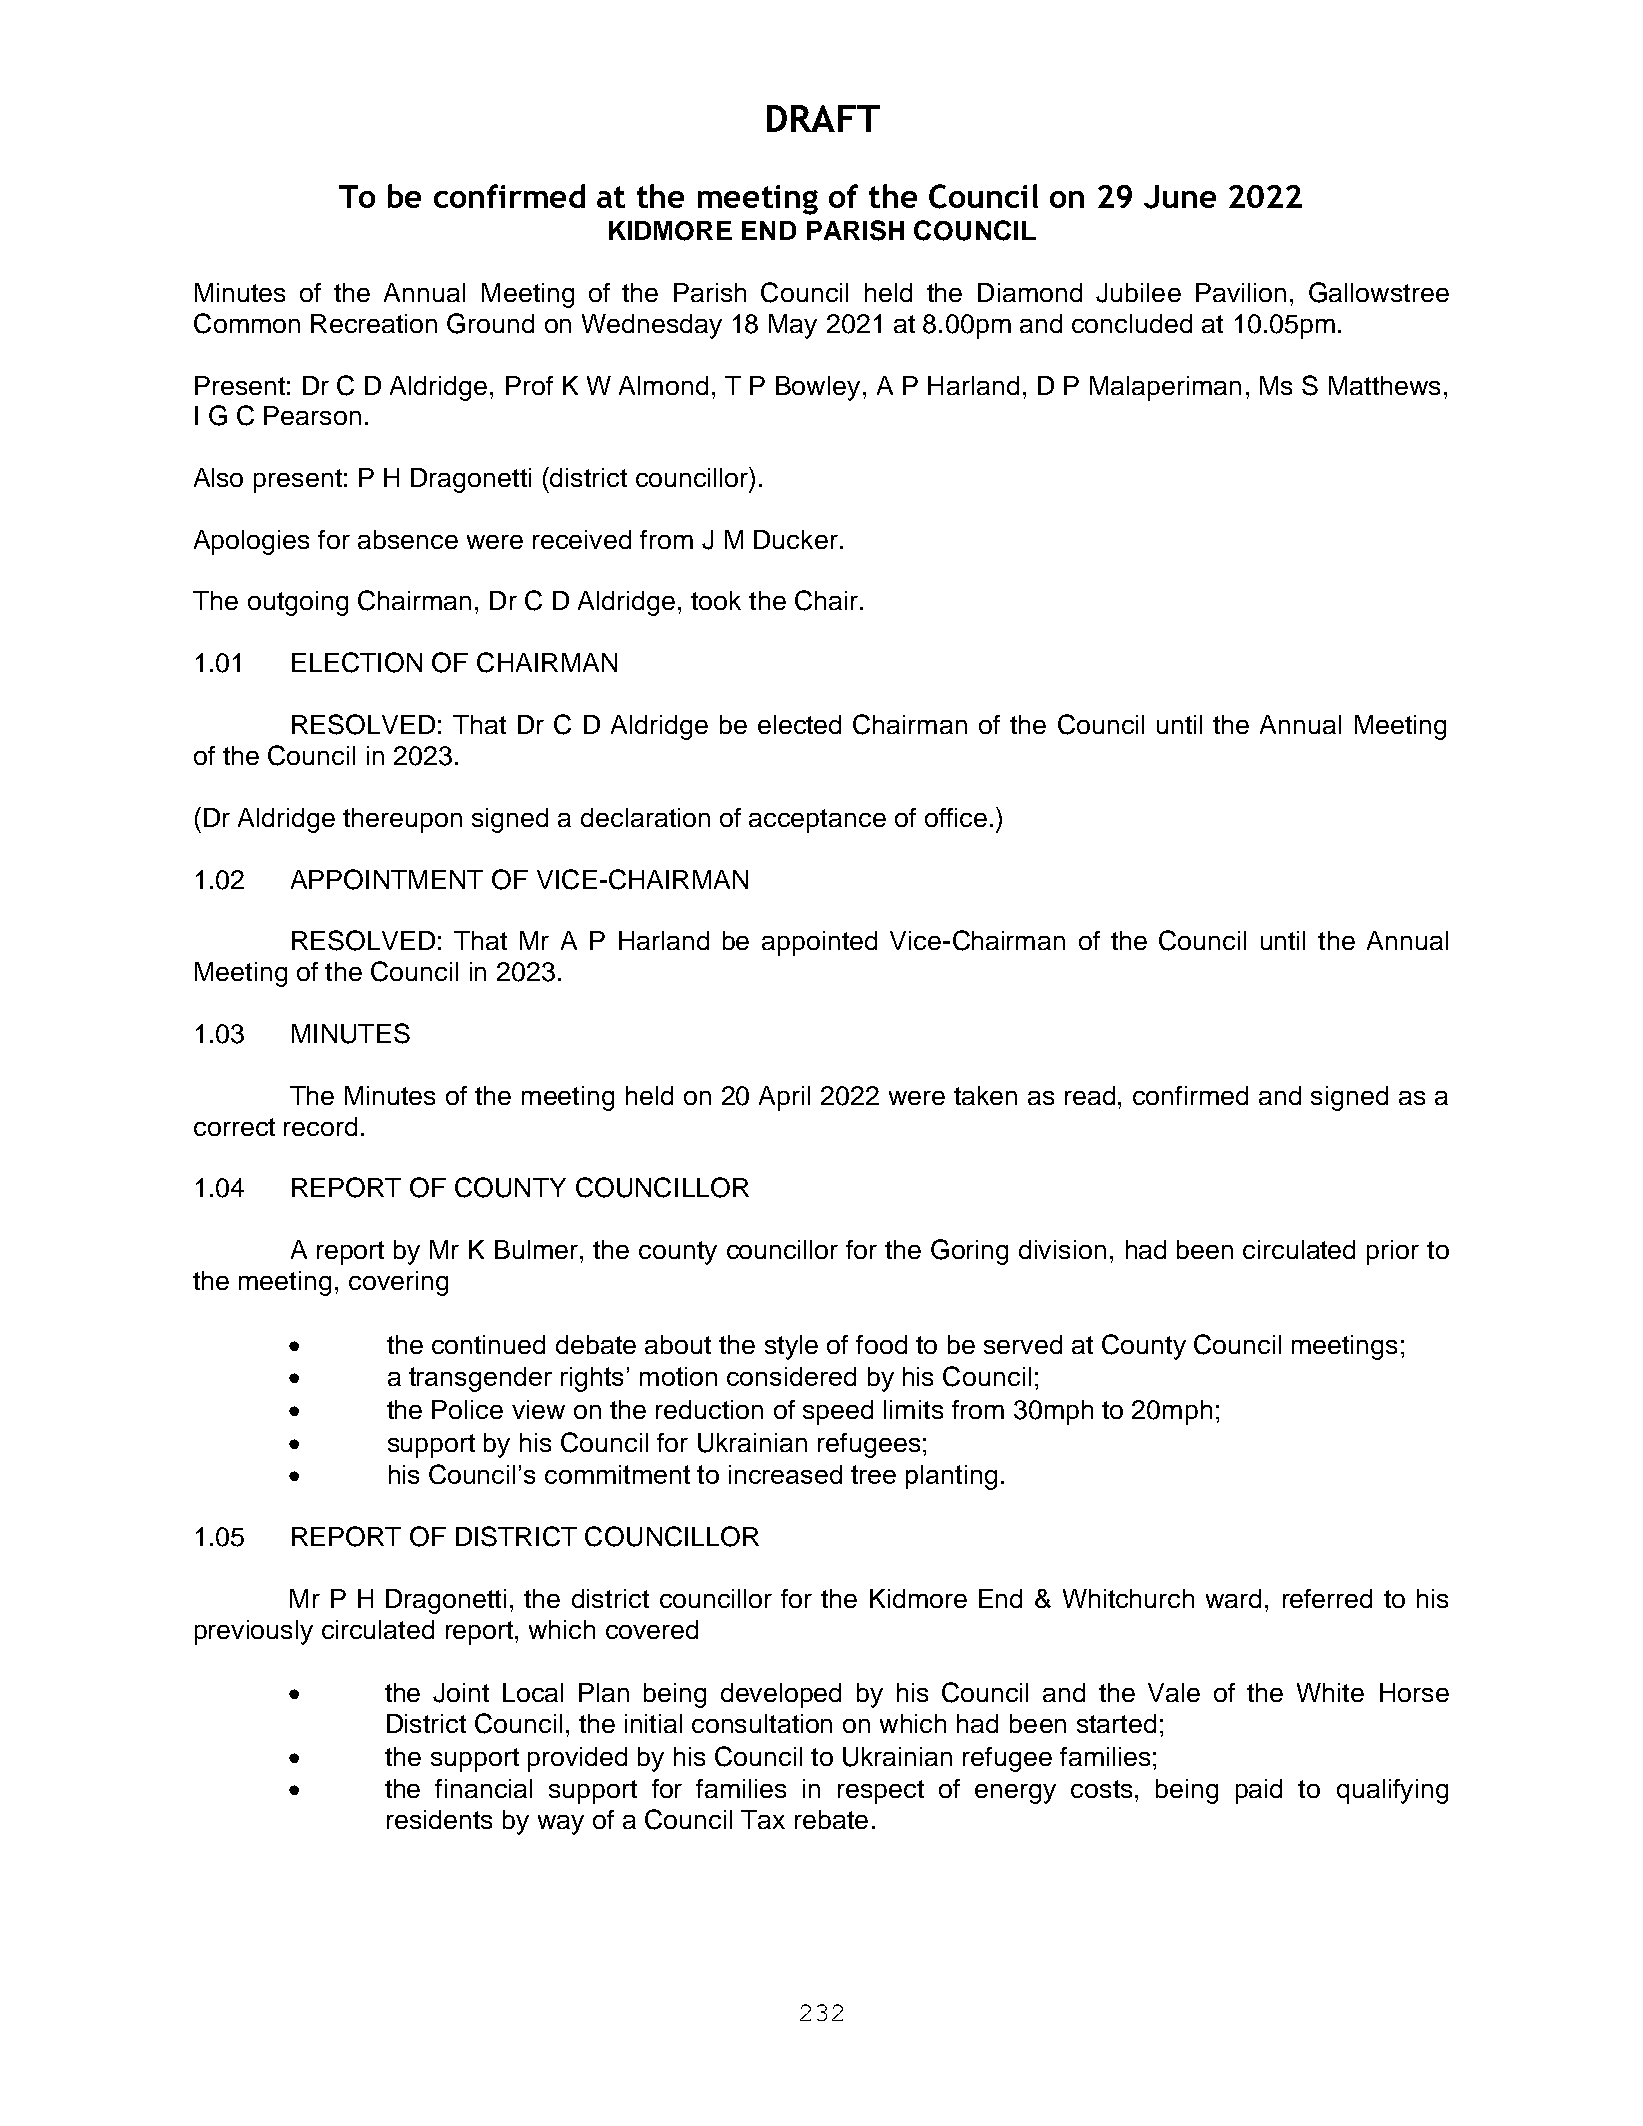  I want to click on residents, so click(439, 1819).
